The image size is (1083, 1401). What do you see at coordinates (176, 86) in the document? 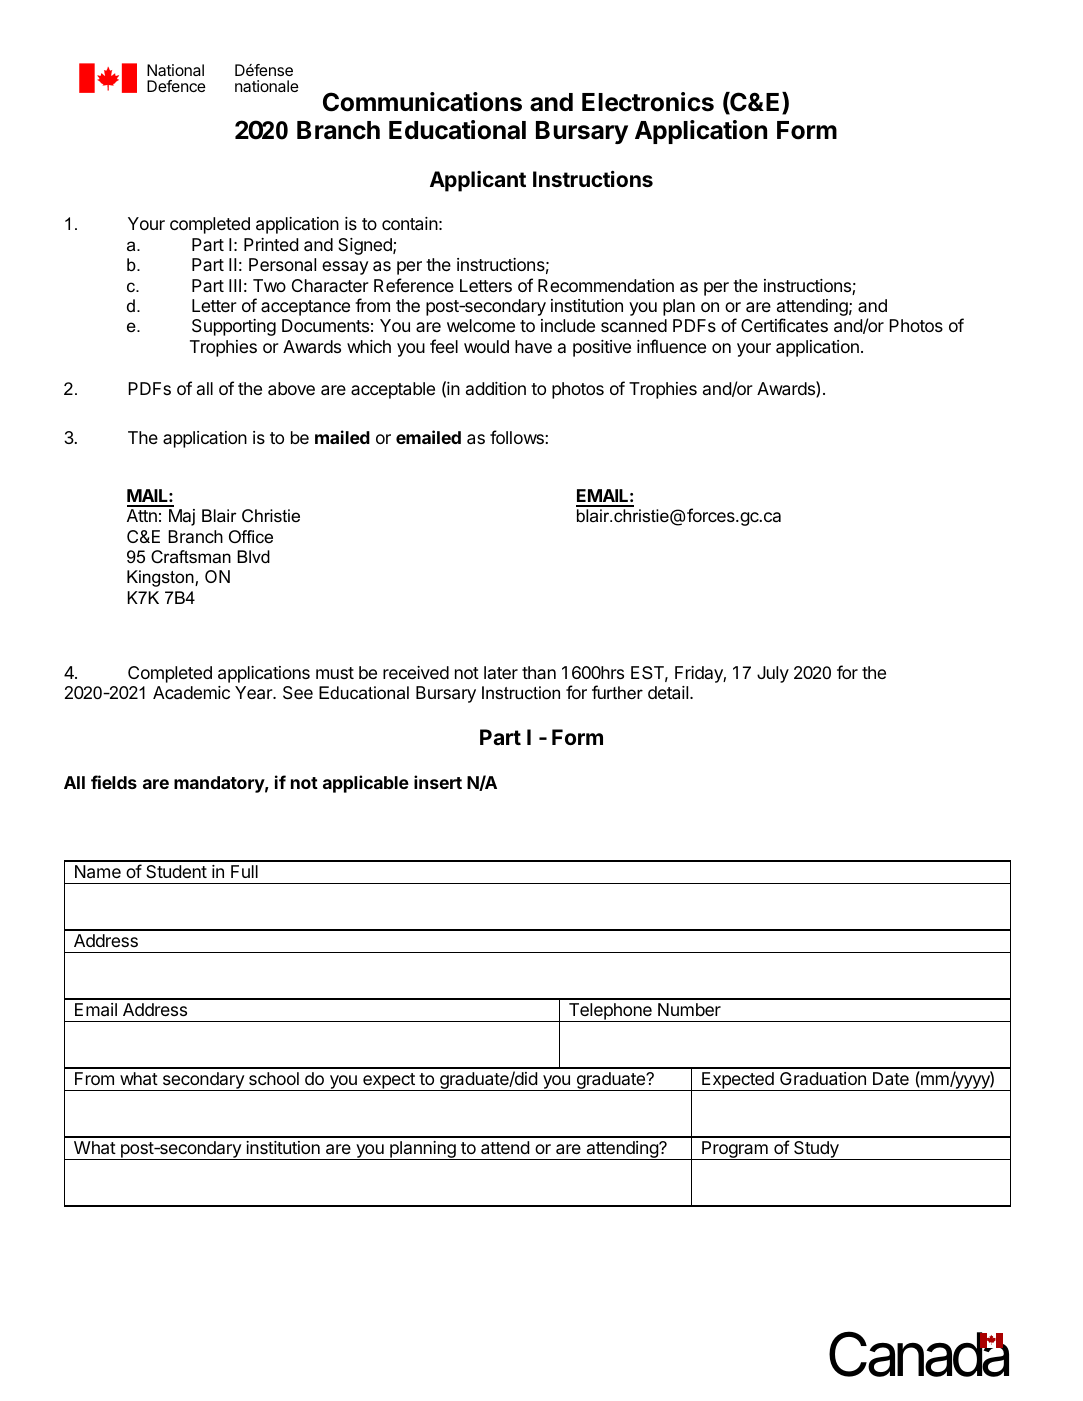
I see `Defence` at bounding box center [176, 86].
